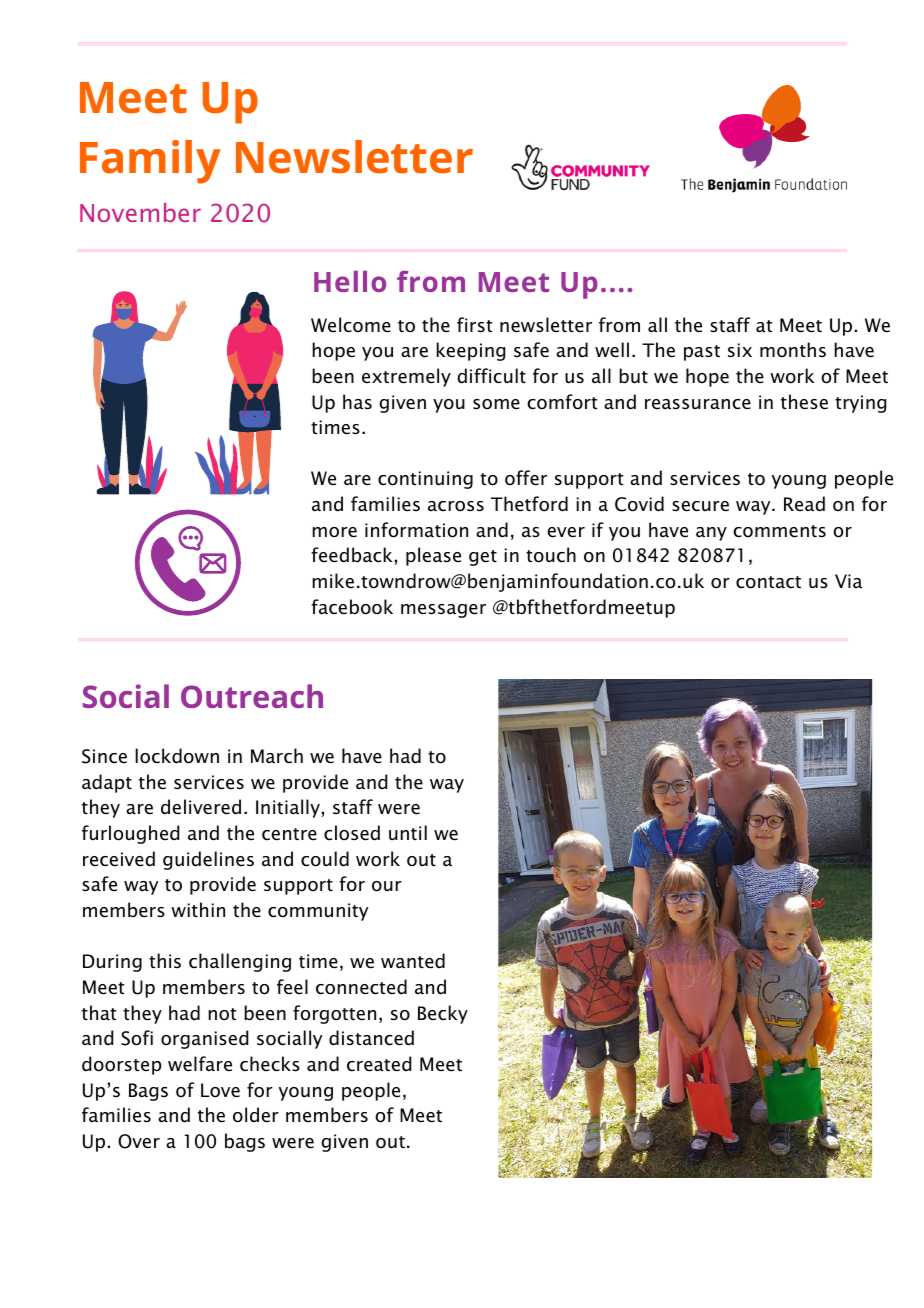  Describe the element at coordinates (352, 607) in the screenshot. I see `facebook` at that location.
